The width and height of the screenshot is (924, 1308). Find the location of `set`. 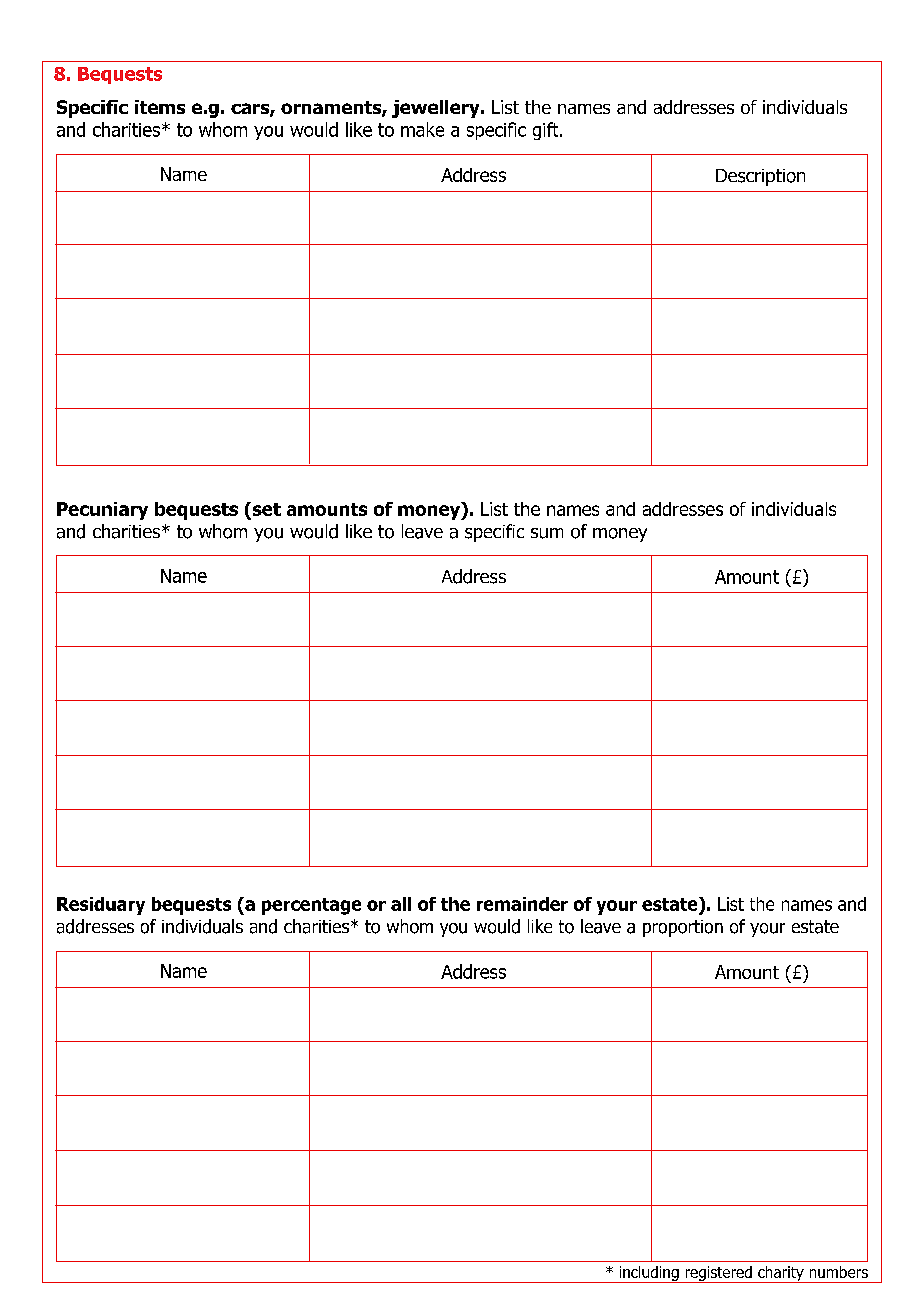

set is located at coordinates (265, 509).
